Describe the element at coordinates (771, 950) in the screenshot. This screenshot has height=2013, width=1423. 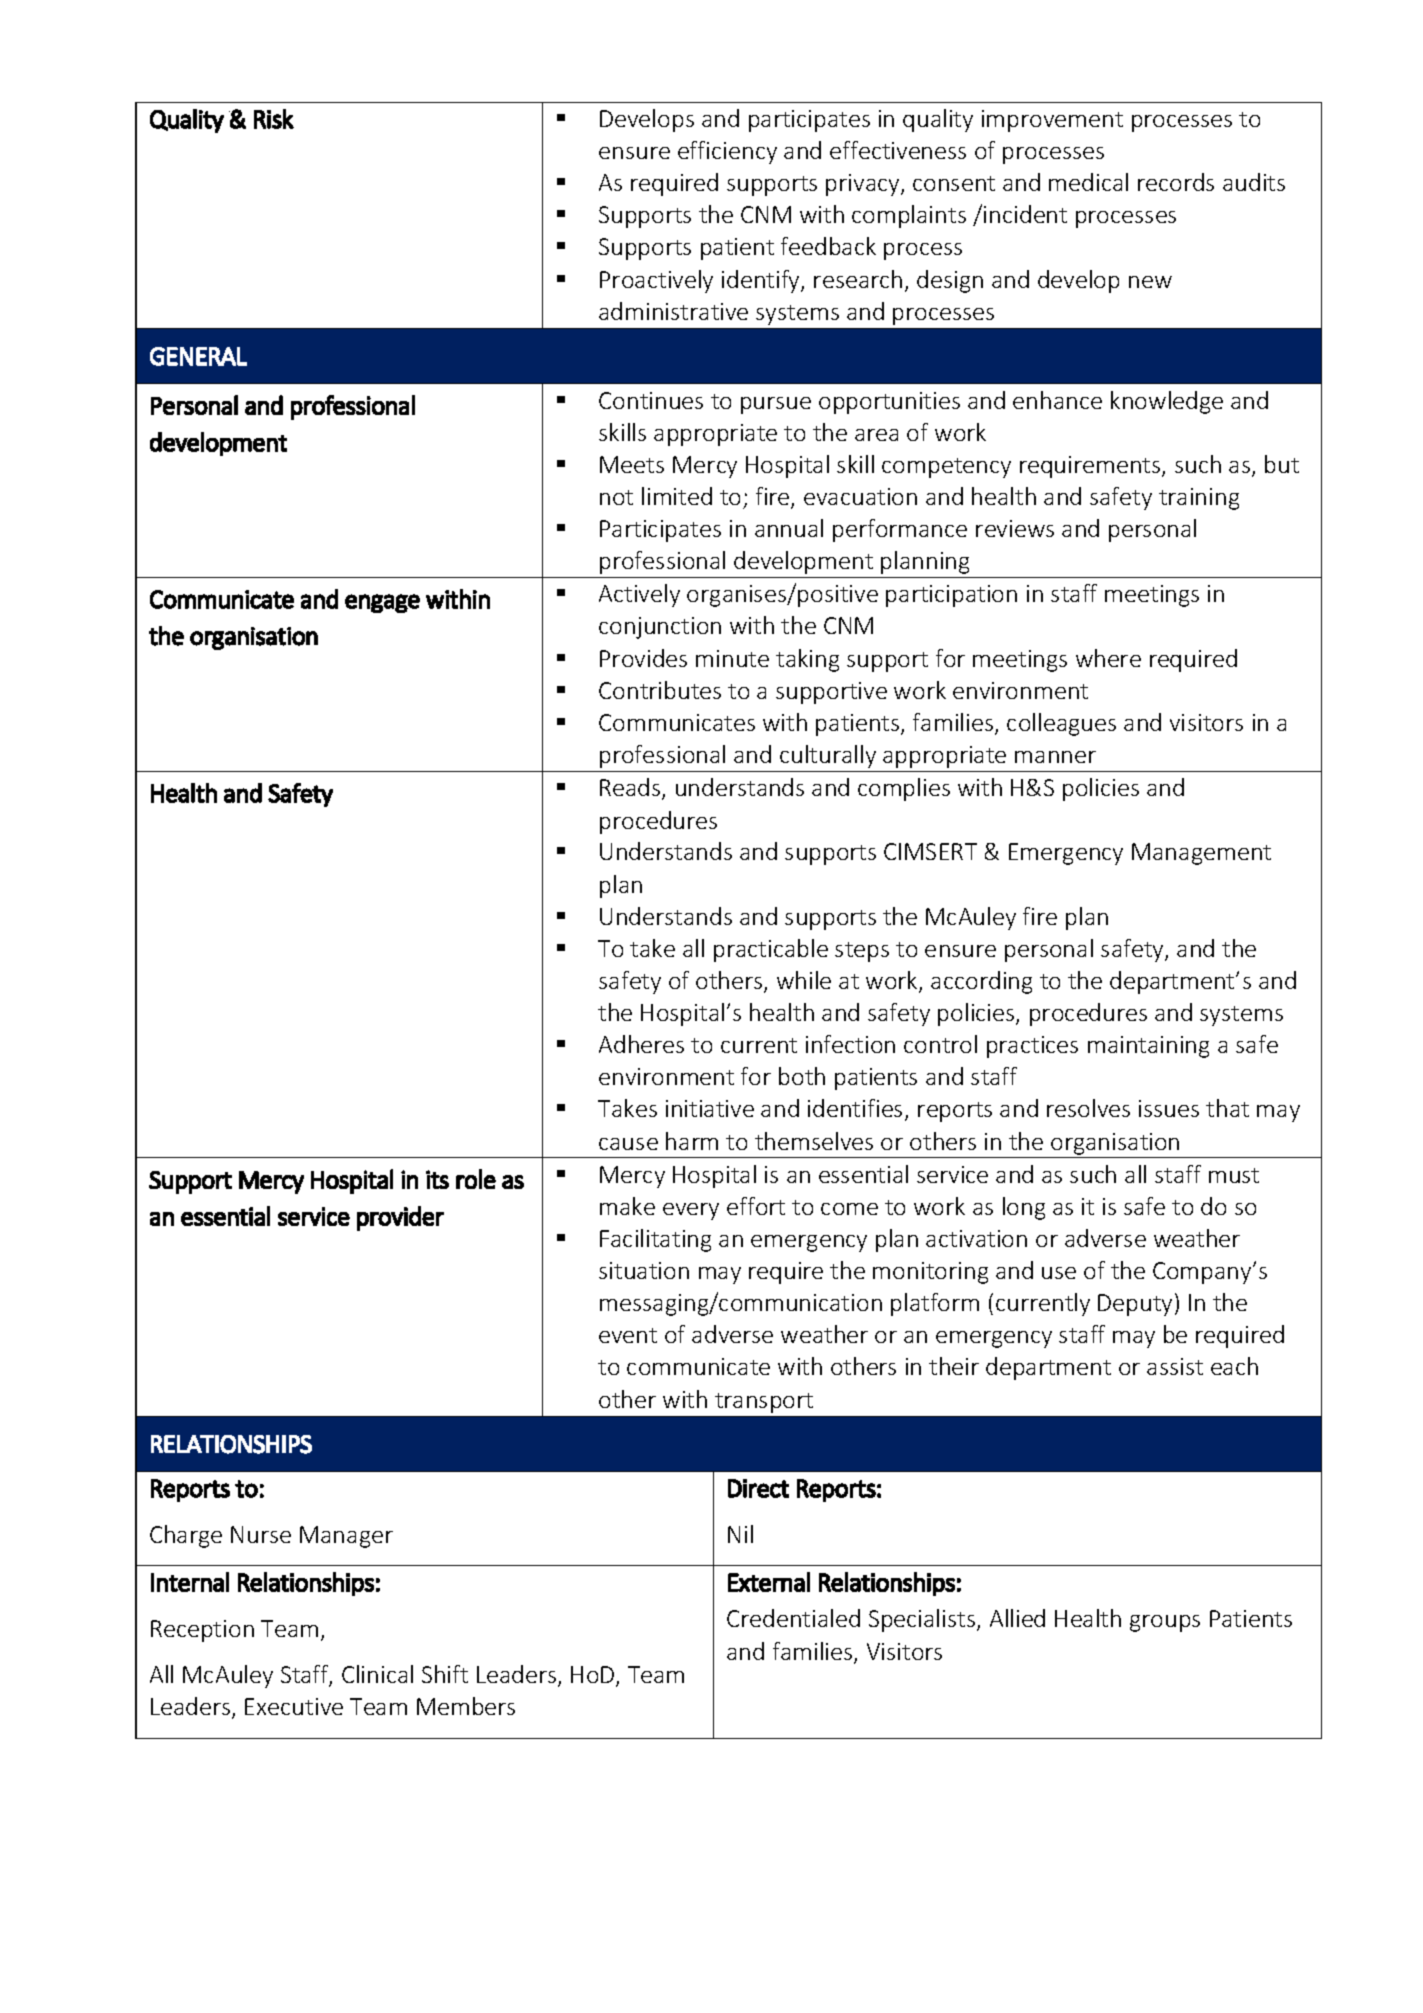
I see `practicable` at that location.
